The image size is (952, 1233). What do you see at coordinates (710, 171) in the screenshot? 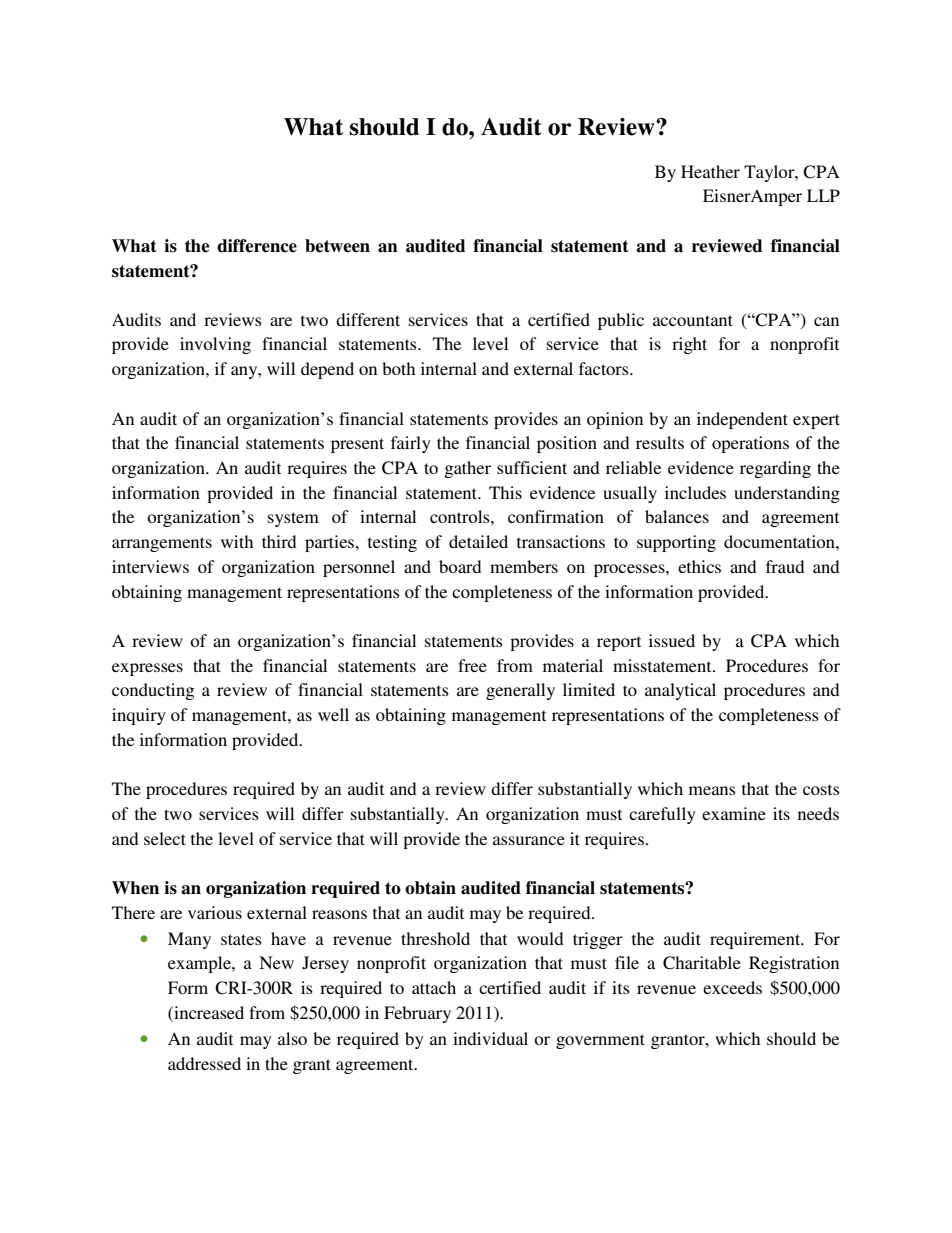
I see `Heather` at bounding box center [710, 171].
